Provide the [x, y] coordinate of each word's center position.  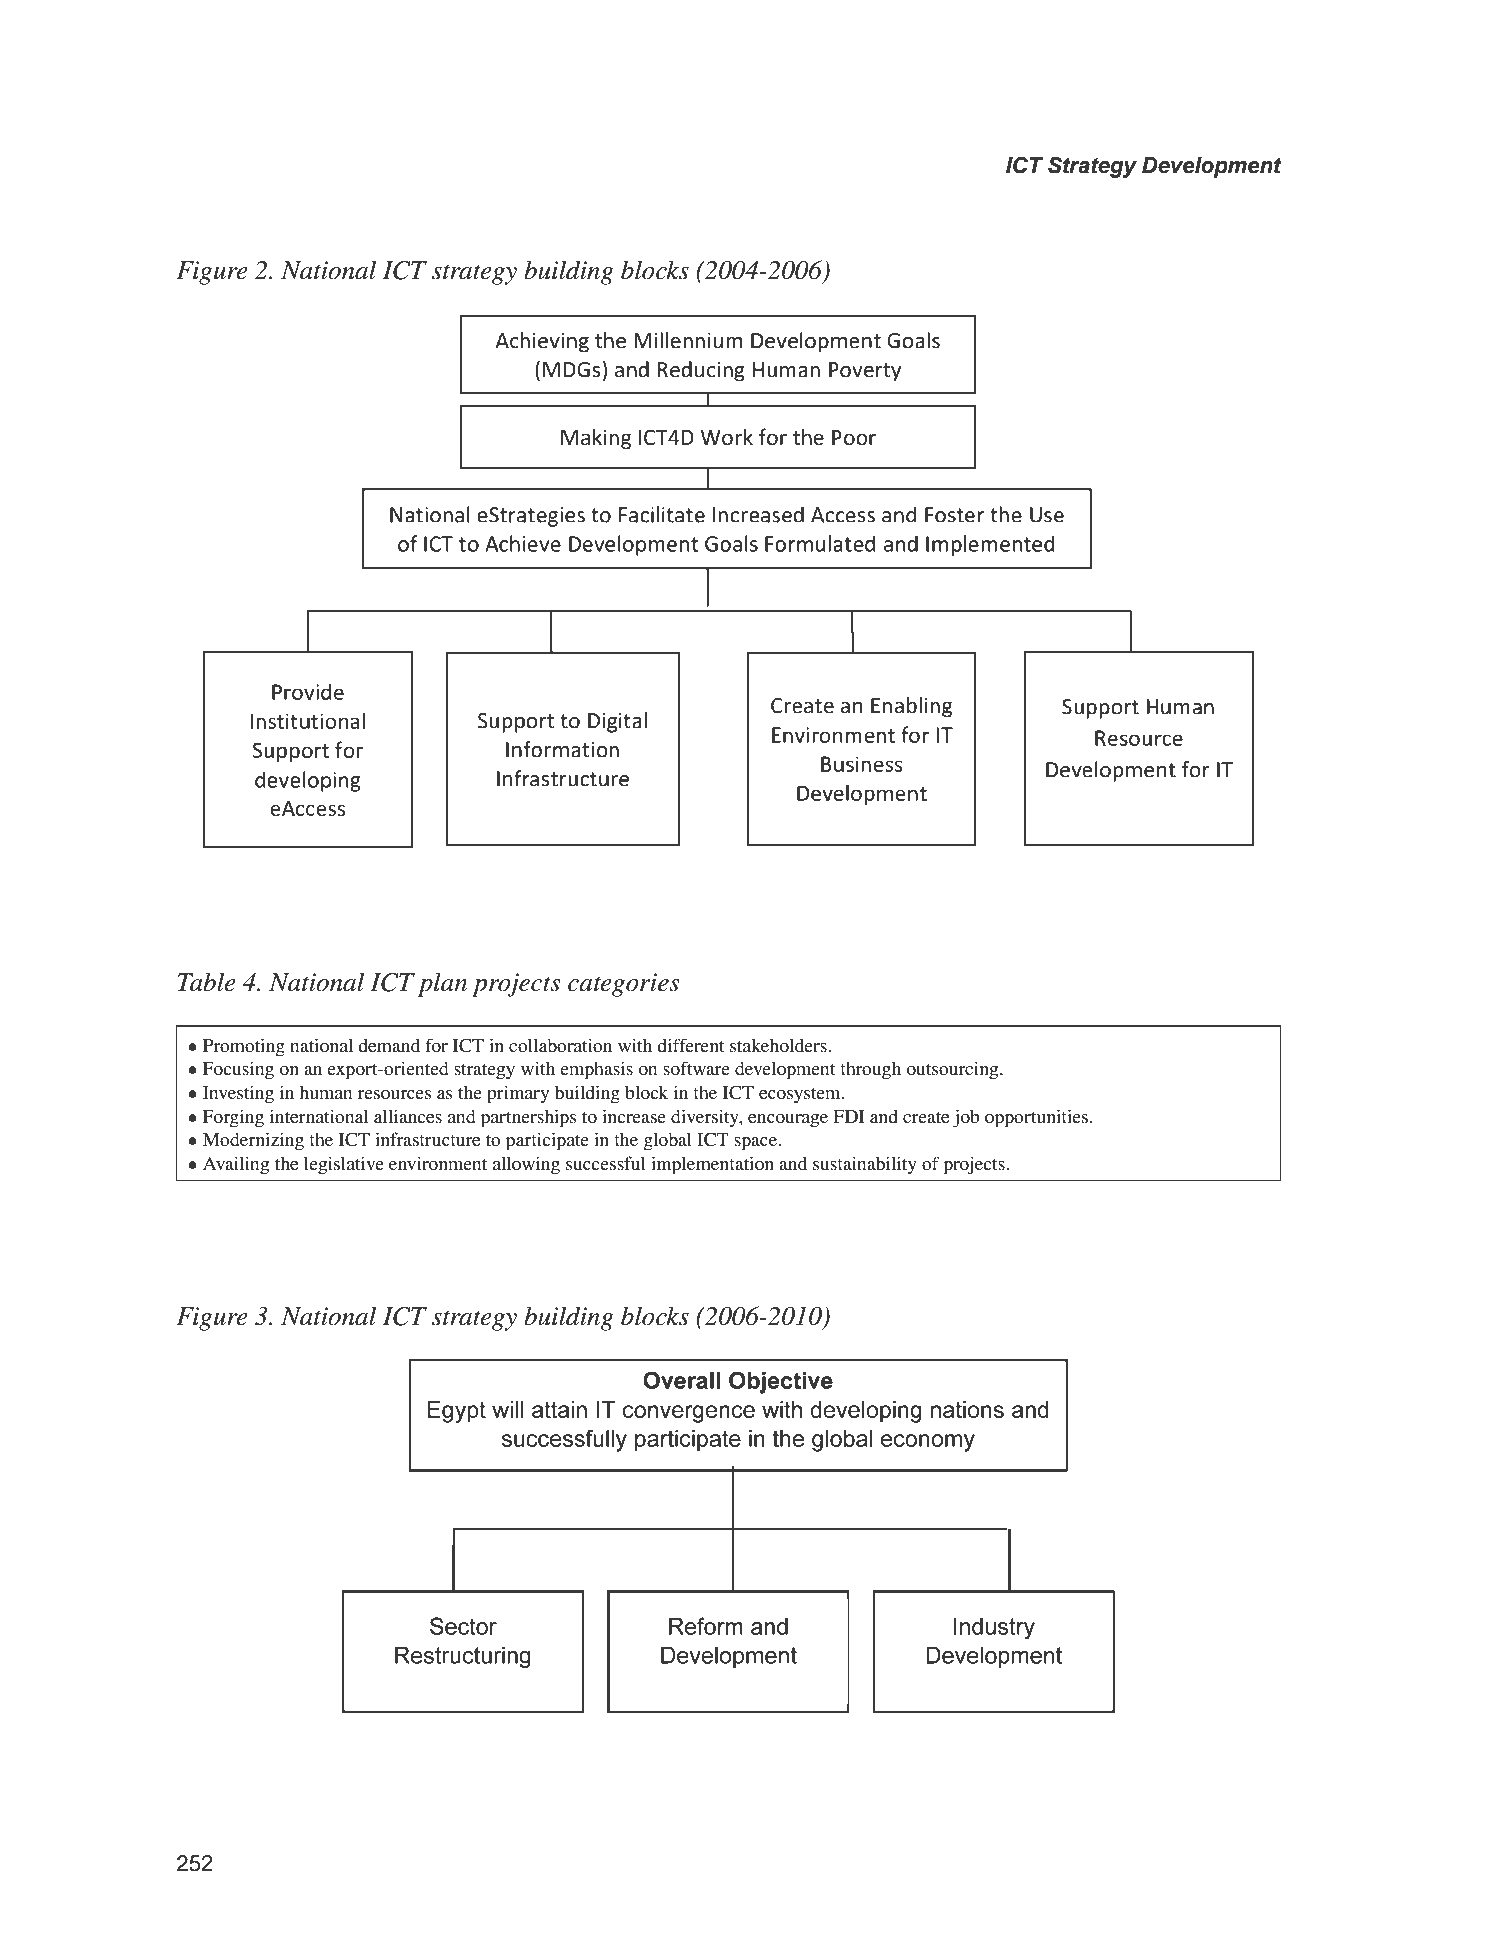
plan [442, 984]
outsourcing [953, 1070]
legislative [344, 1165]
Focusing [238, 1070]
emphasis [596, 1070]
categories [624, 985]
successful [606, 1163]
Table [206, 982]
